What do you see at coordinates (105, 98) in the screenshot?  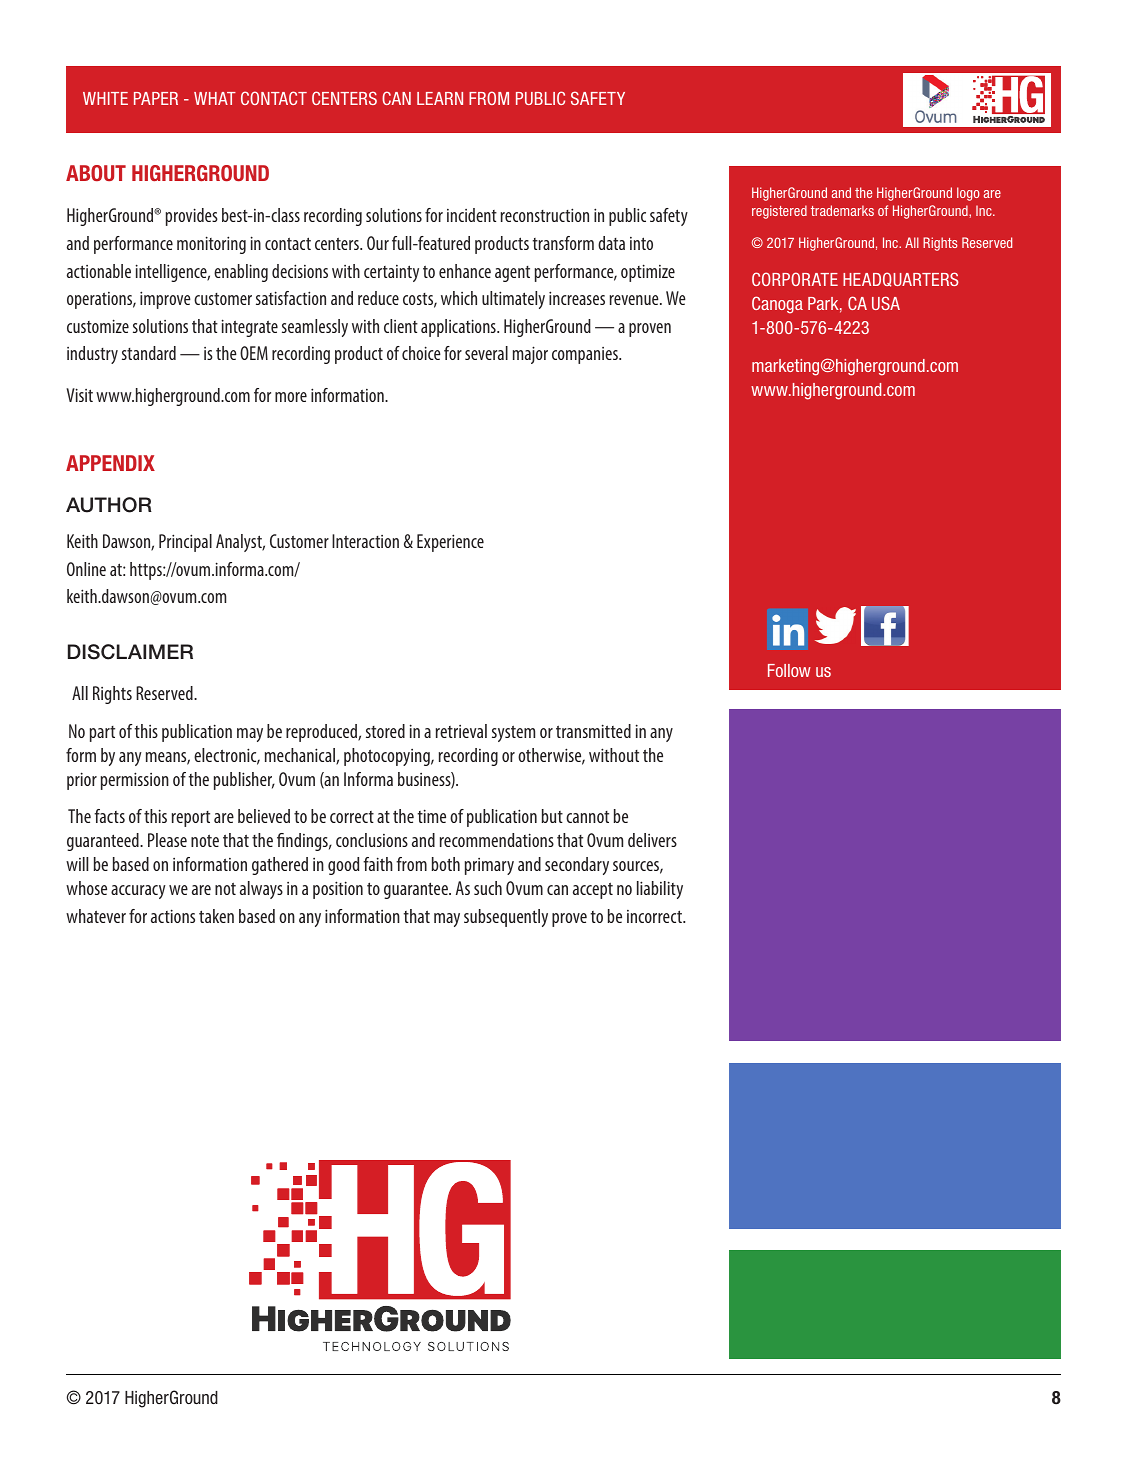 I see `White` at bounding box center [105, 98].
